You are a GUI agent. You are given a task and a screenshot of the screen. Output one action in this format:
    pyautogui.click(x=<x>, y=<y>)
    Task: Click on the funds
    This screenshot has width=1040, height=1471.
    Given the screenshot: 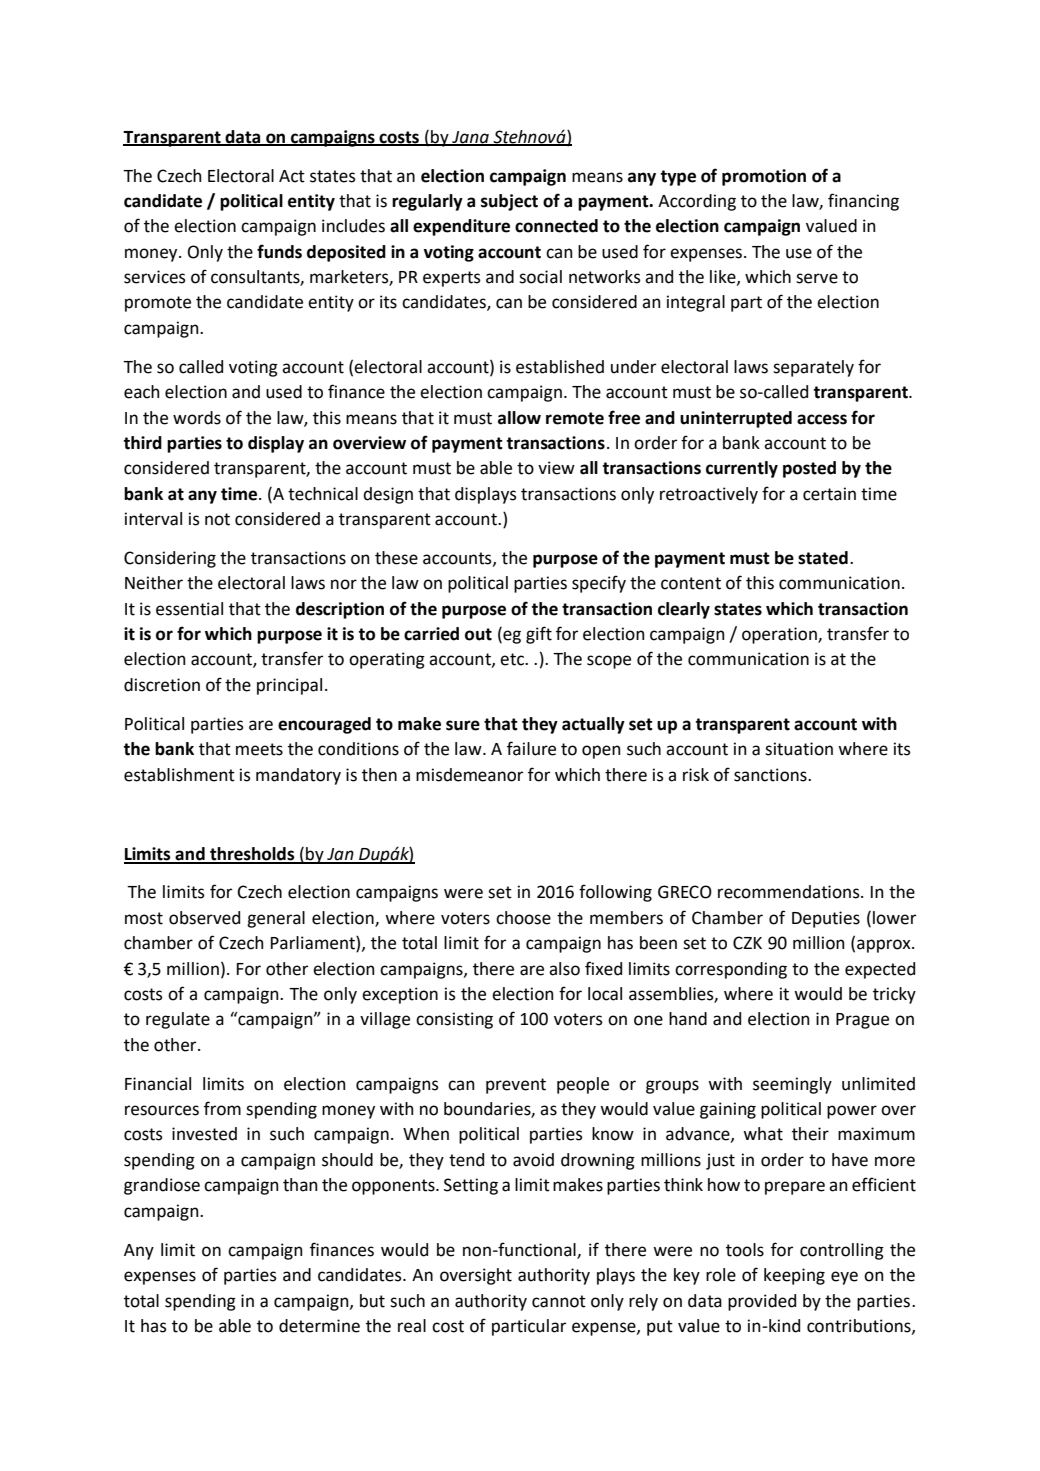 What is the action you would take?
    pyautogui.click(x=279, y=251)
